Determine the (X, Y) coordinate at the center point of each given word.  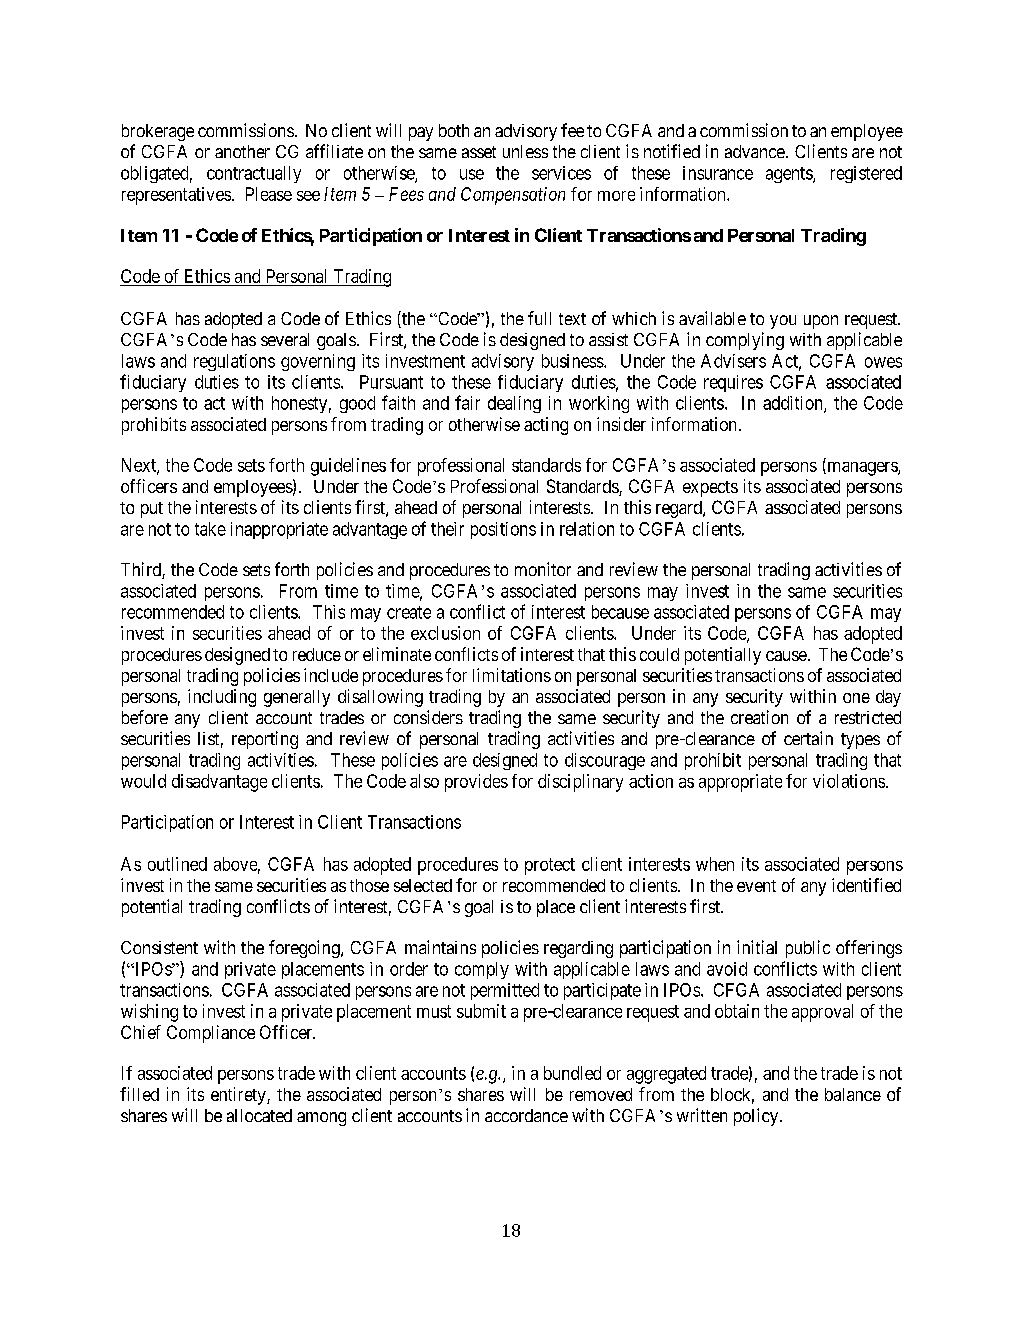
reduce (317, 654)
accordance (526, 1115)
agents (790, 175)
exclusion (445, 633)
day (888, 698)
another (242, 151)
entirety (239, 1096)
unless (525, 151)
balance (853, 1094)
